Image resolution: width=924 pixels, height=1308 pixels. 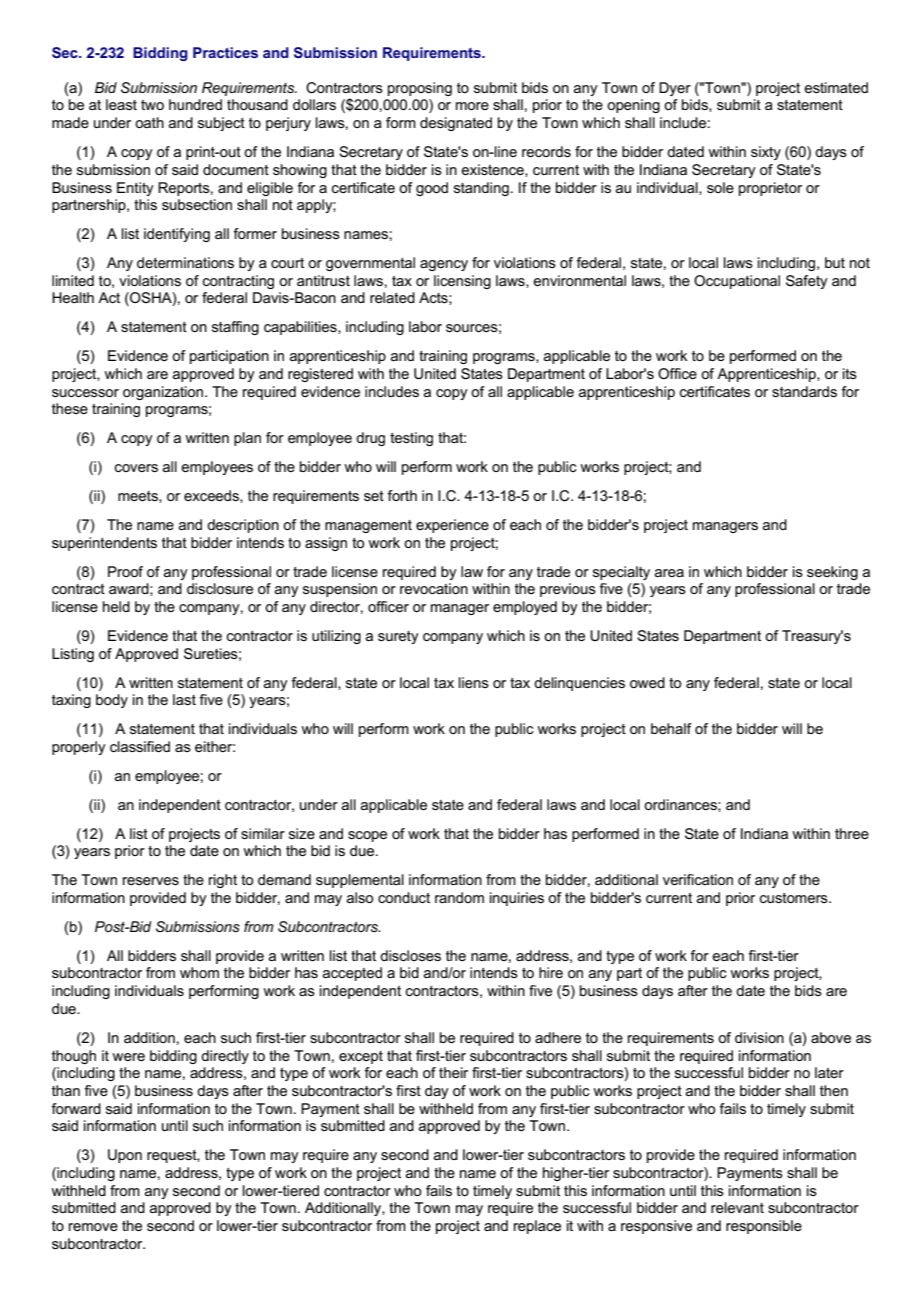 I want to click on standards, so click(x=804, y=391).
